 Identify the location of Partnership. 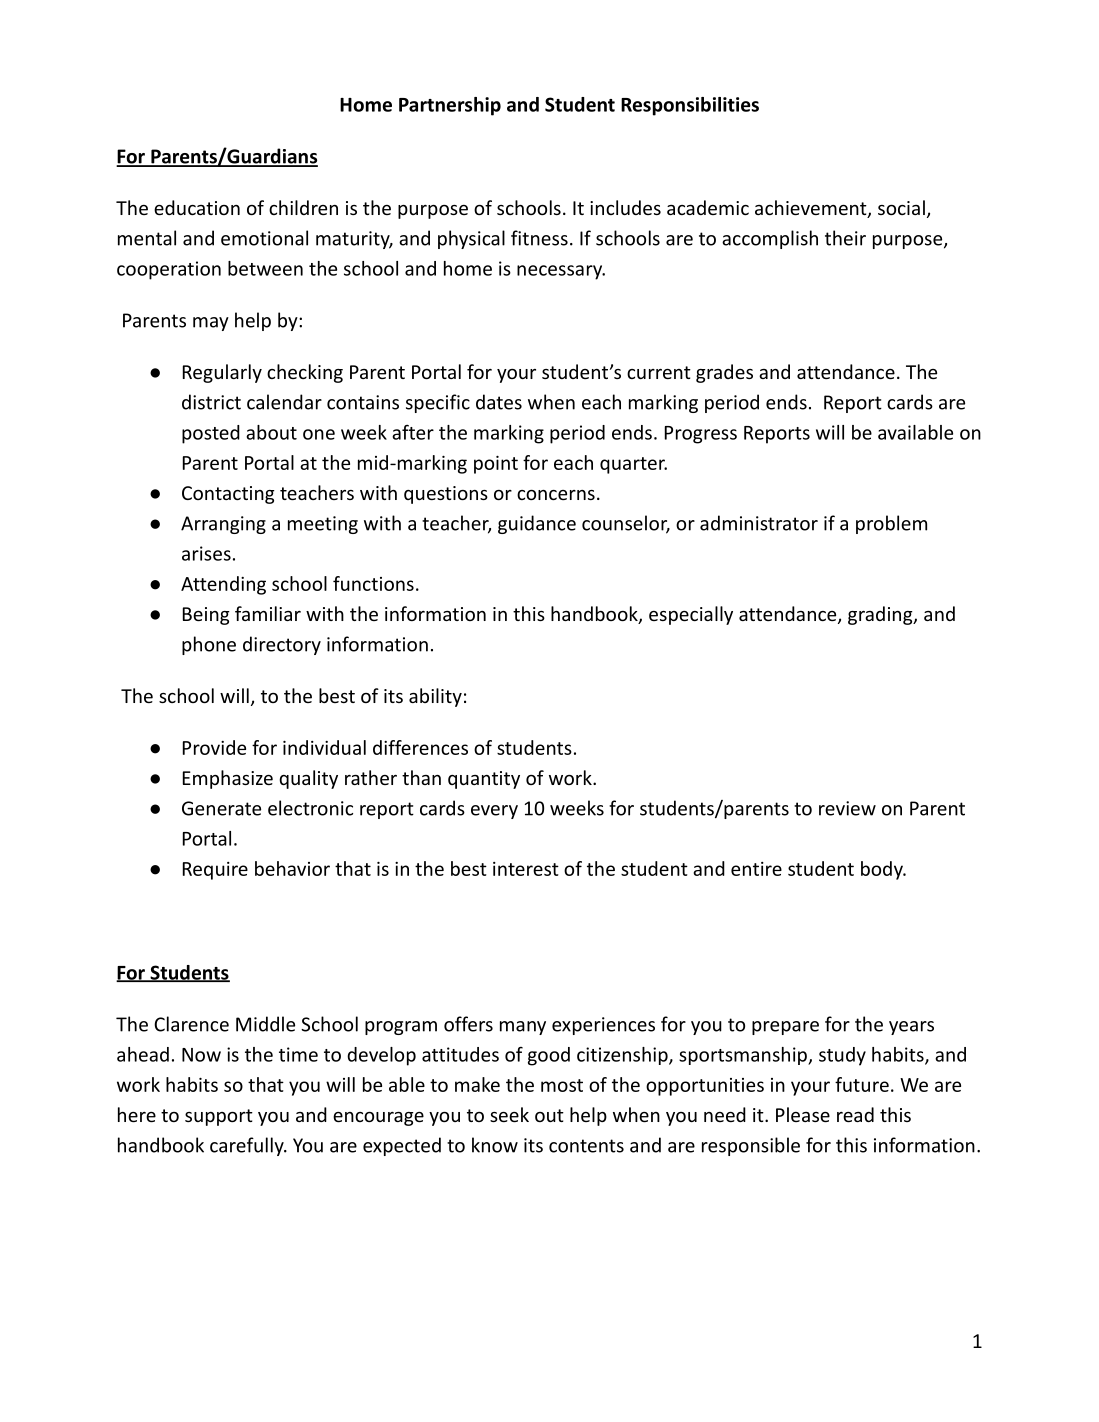
(450, 106).
